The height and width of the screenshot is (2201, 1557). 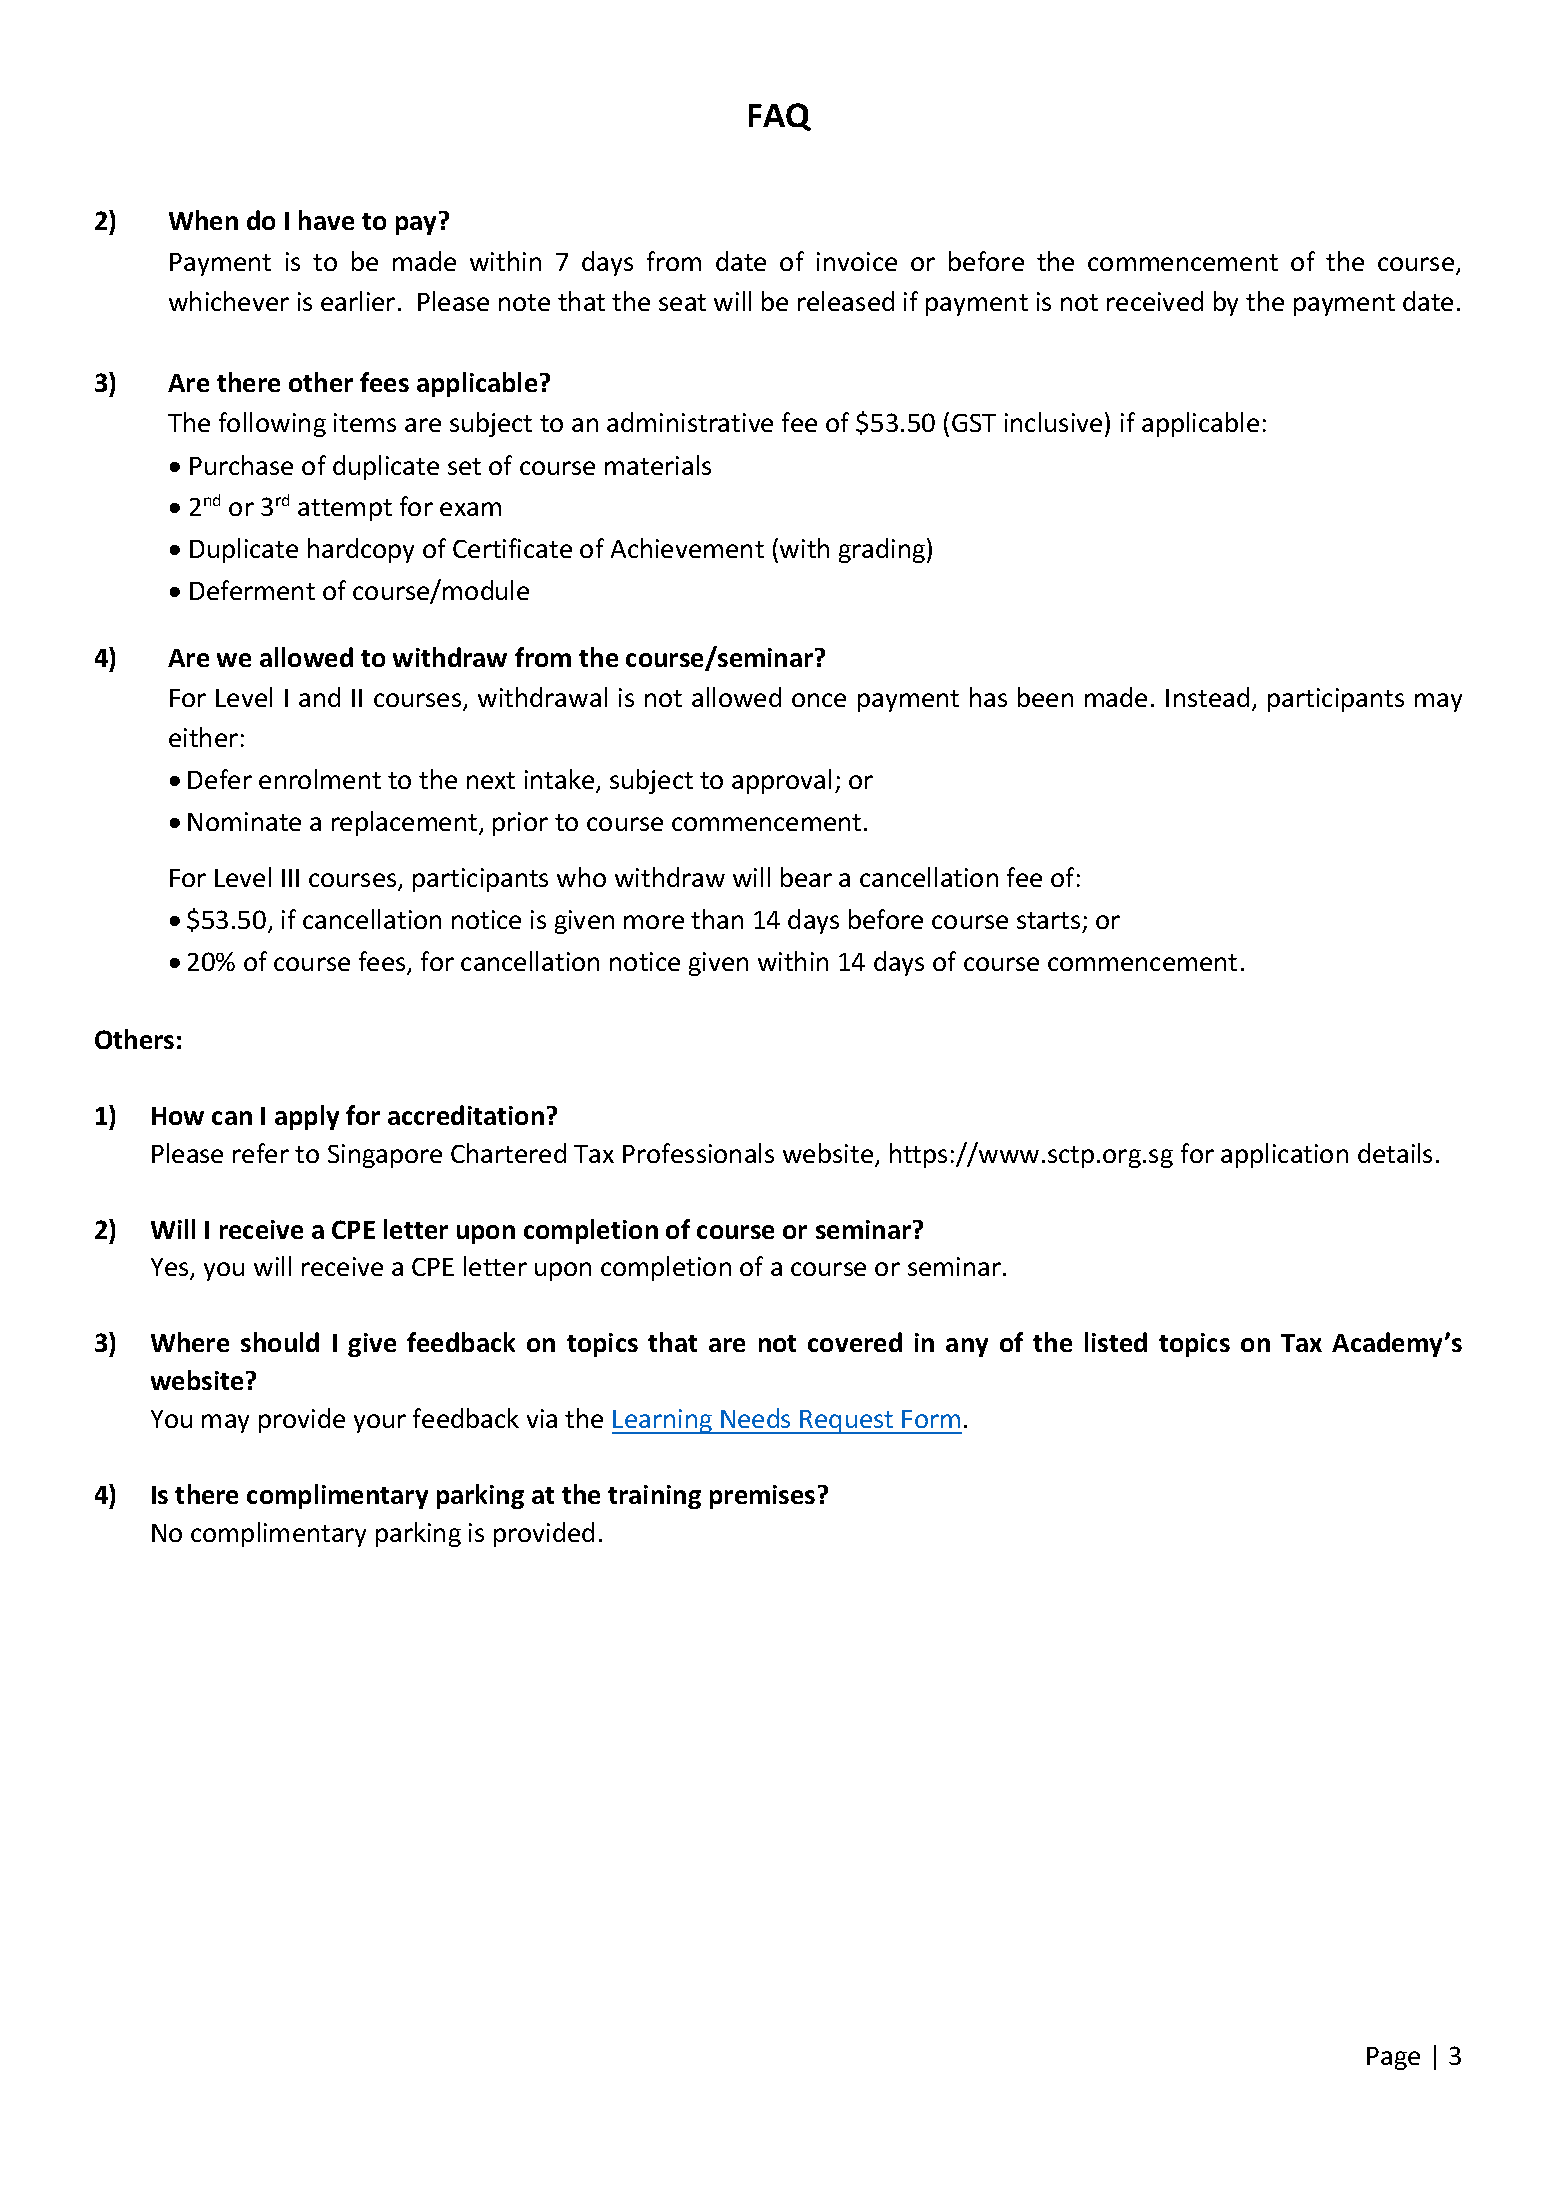 What do you see at coordinates (280, 1342) in the screenshot?
I see `should` at bounding box center [280, 1342].
